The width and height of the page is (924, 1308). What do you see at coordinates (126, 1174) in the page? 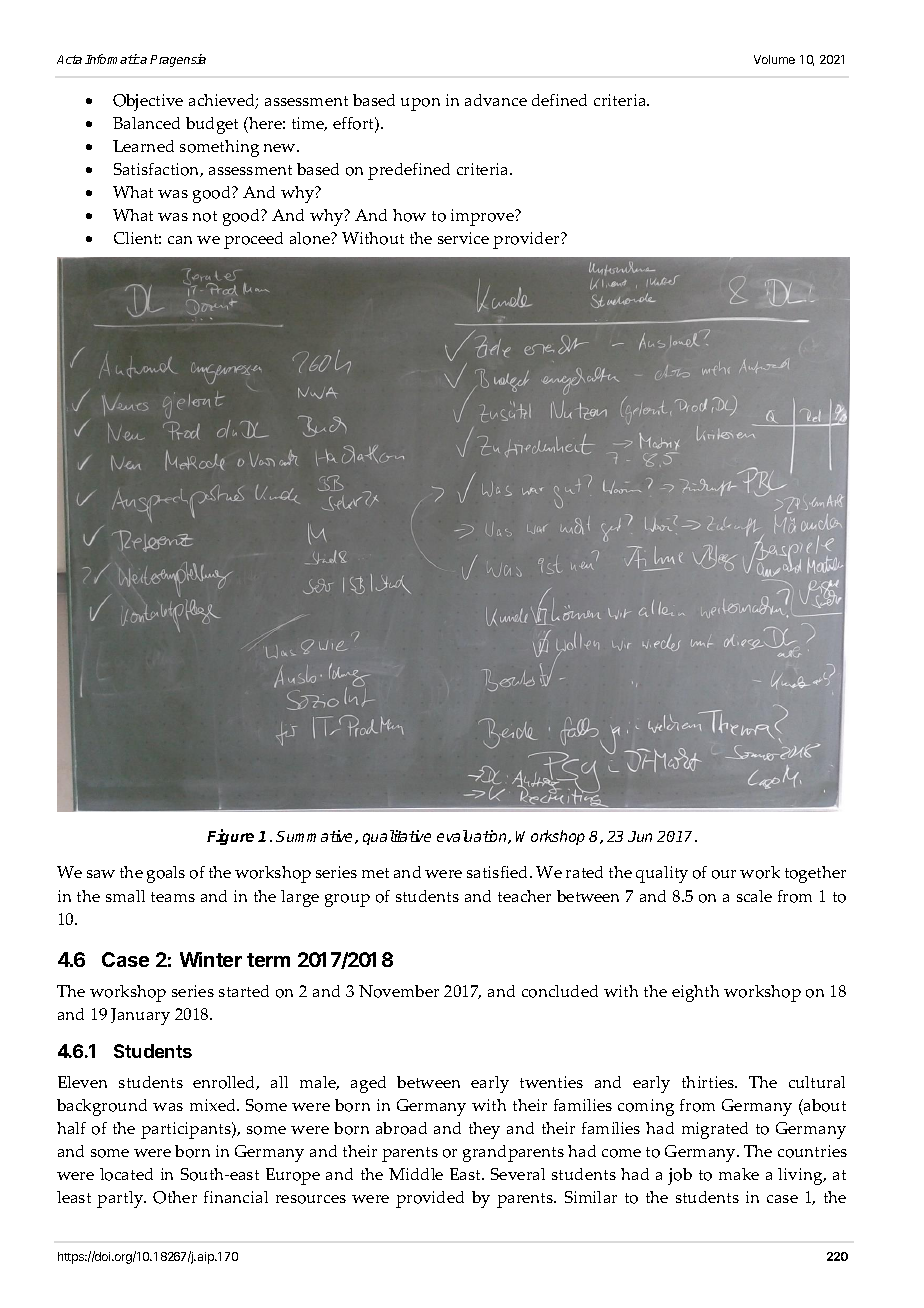
I see `located` at bounding box center [126, 1174].
